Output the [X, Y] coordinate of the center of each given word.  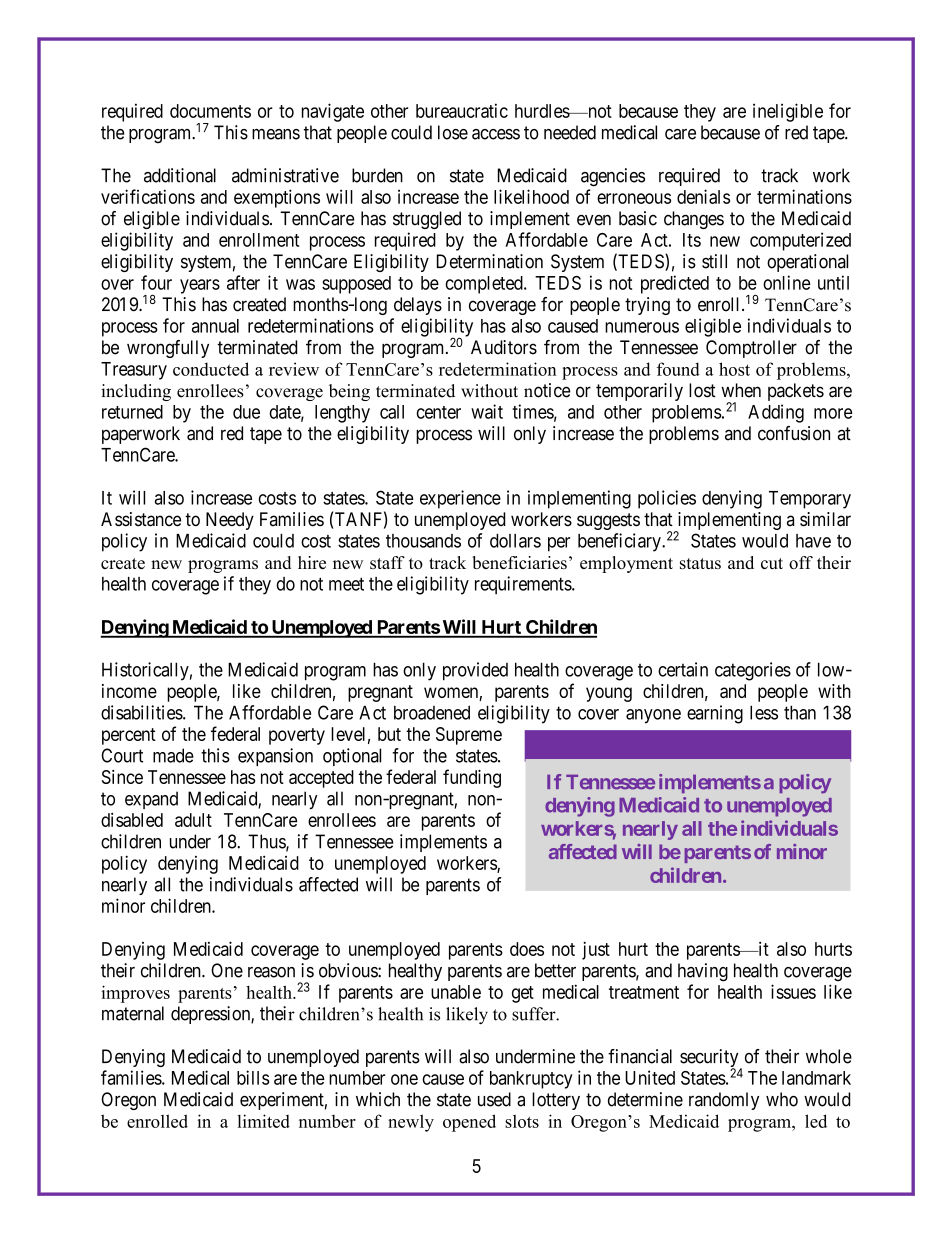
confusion [794, 433]
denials [703, 196]
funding [472, 778]
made [173, 755]
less [764, 712]
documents [210, 111]
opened [469, 1123]
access [496, 134]
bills [253, 1077]
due [246, 412]
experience [460, 499]
